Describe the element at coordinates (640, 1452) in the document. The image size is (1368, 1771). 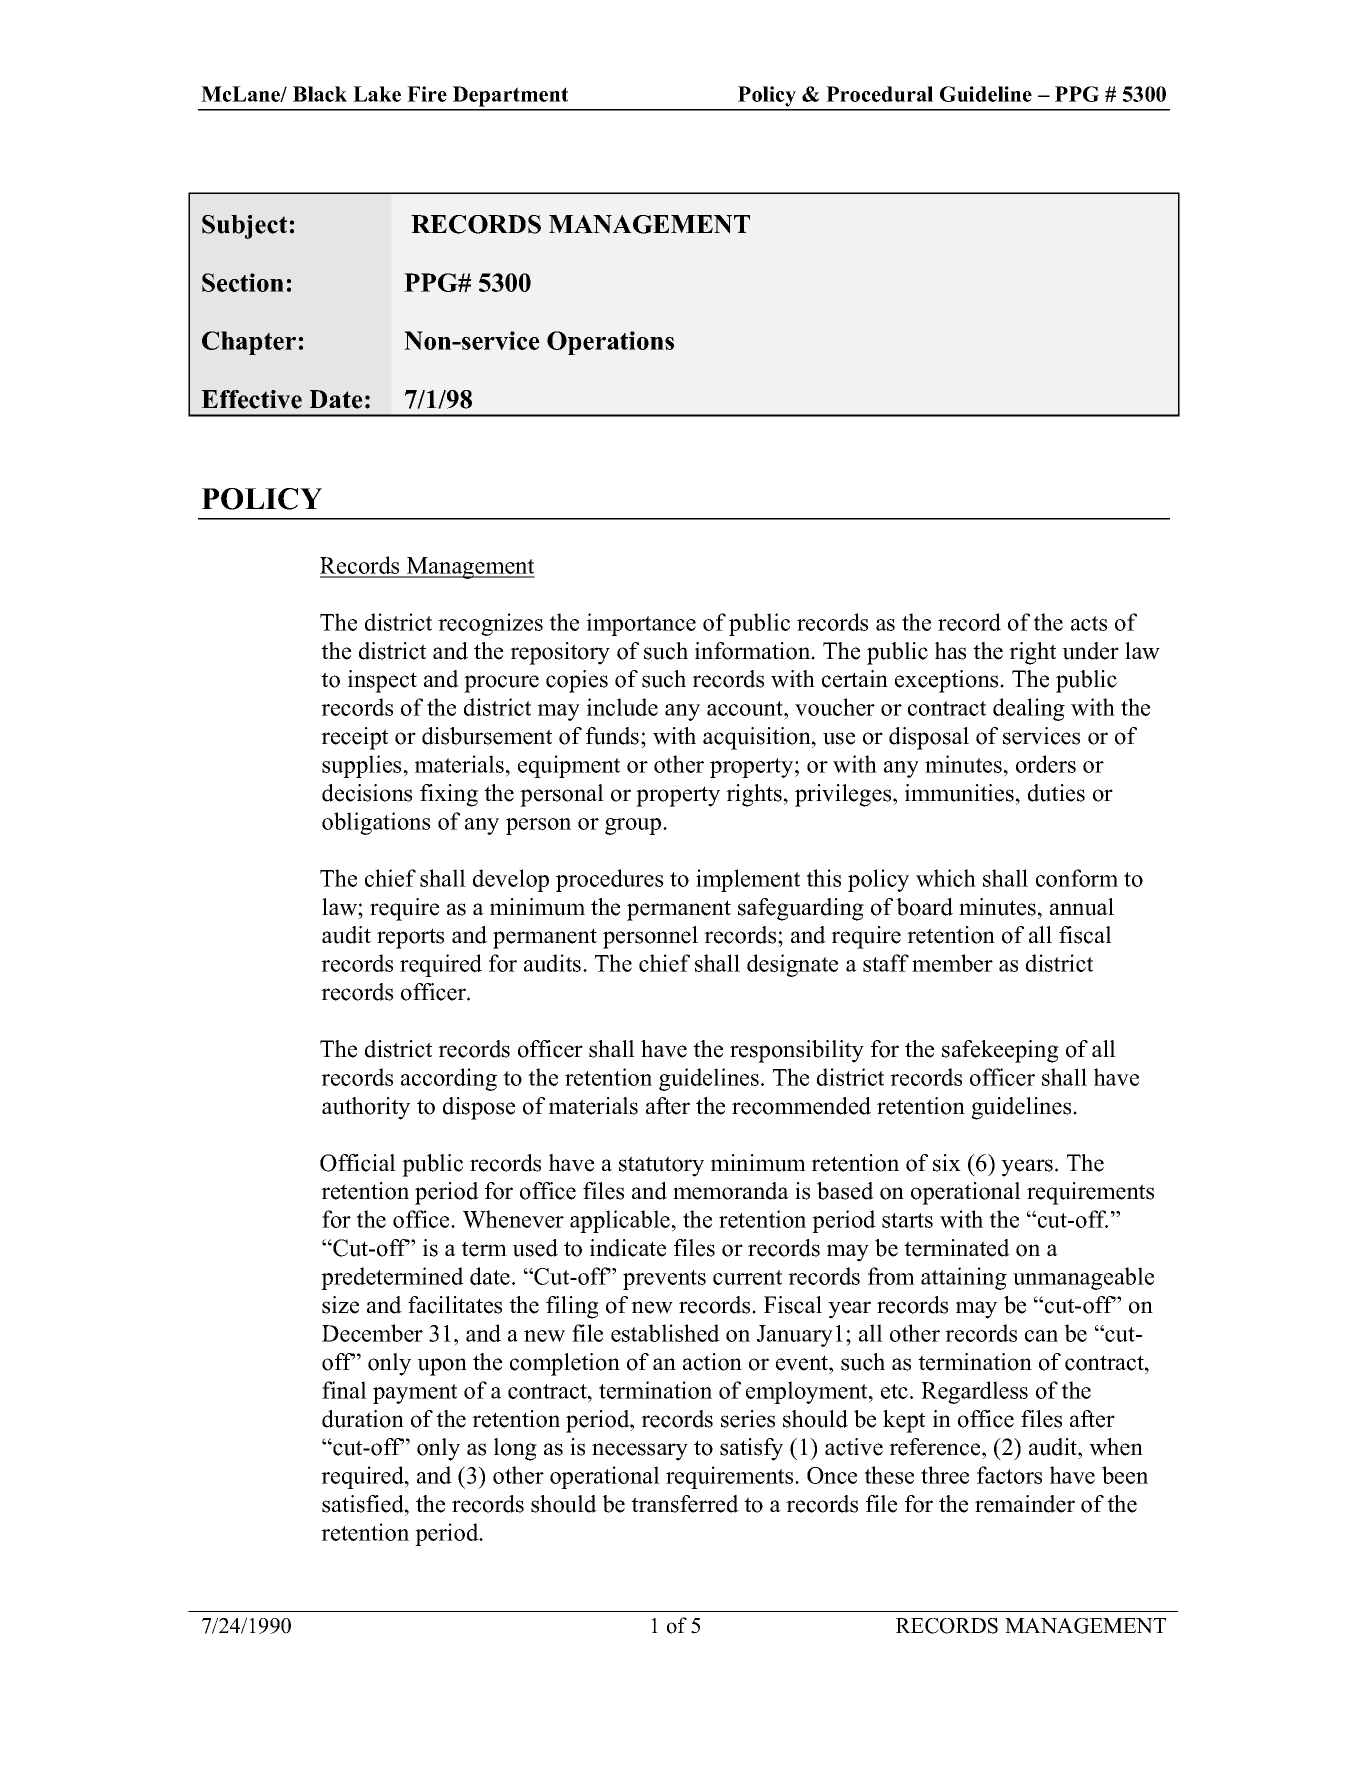
I see `necessary` at that location.
